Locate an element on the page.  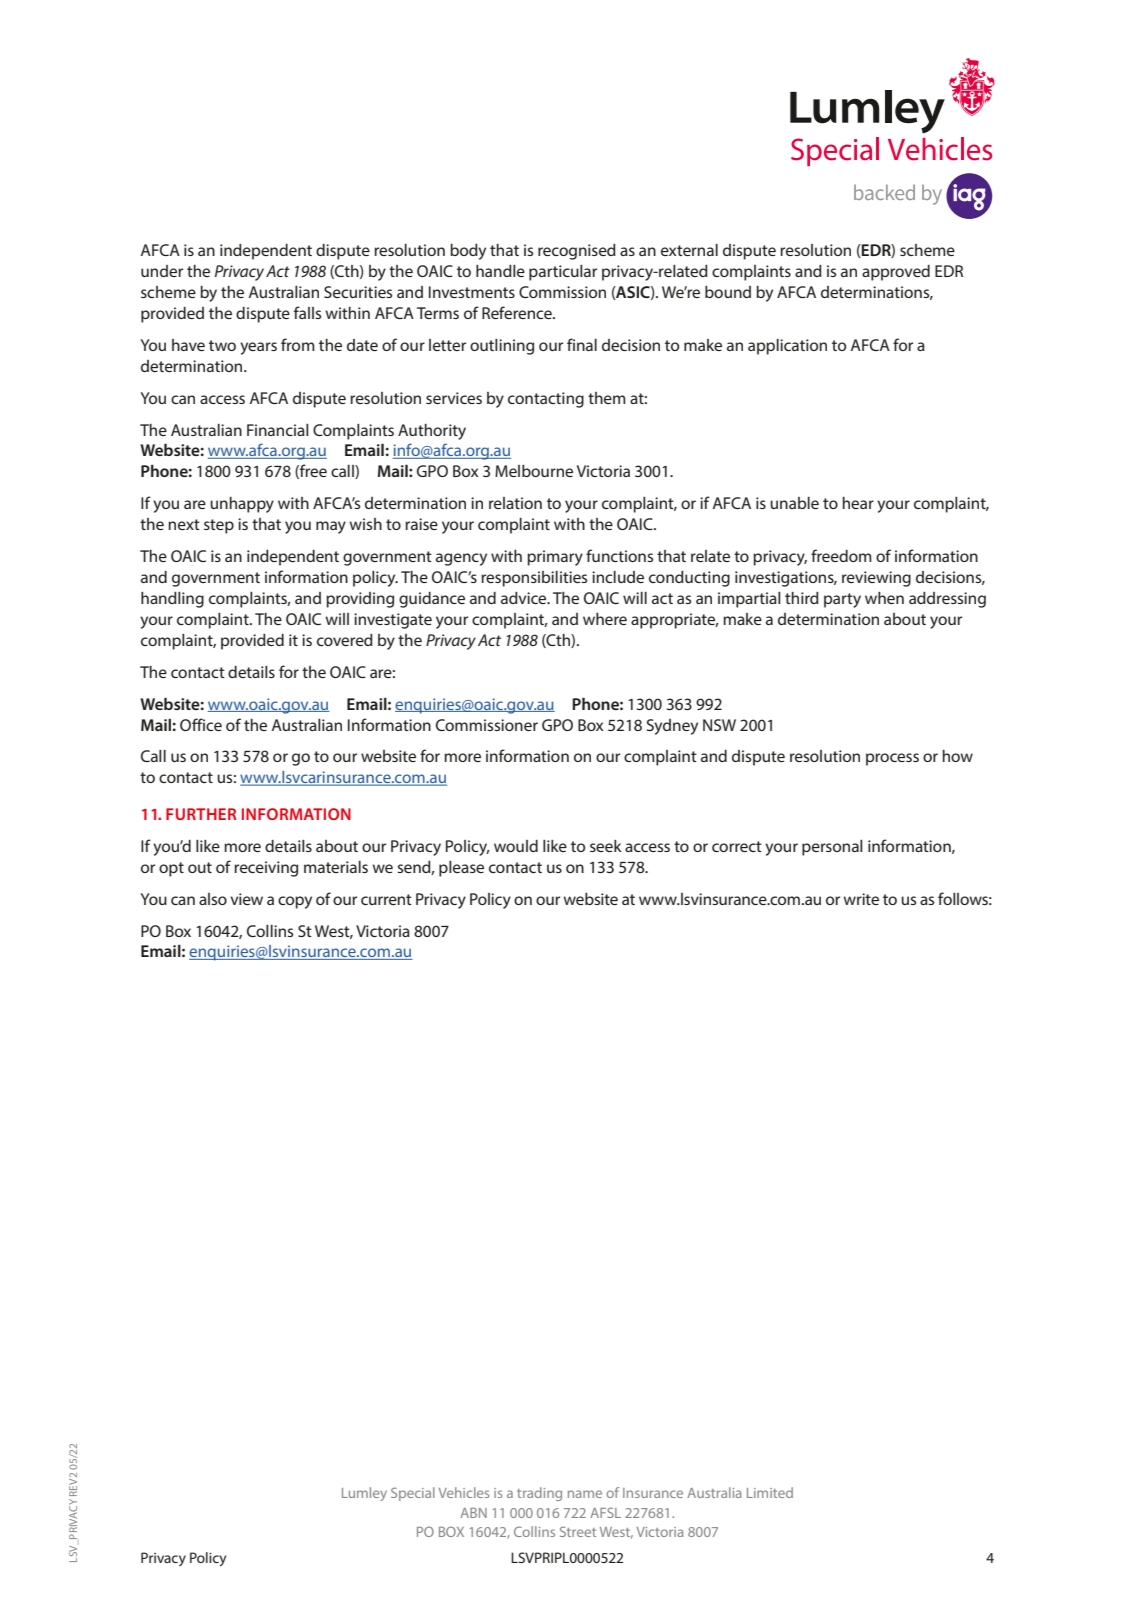
approved is located at coordinates (896, 273).
